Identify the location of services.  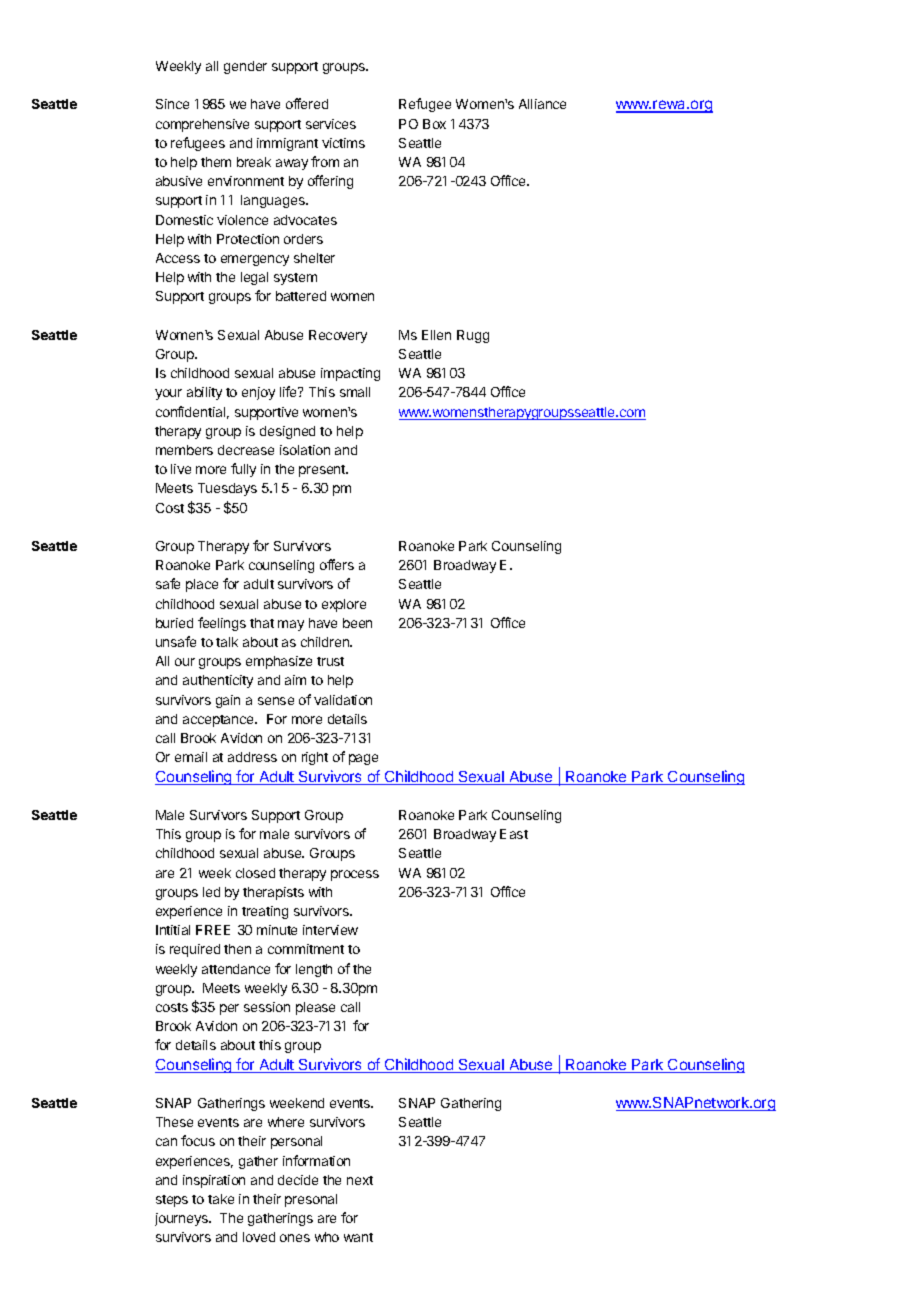
(331, 124).
